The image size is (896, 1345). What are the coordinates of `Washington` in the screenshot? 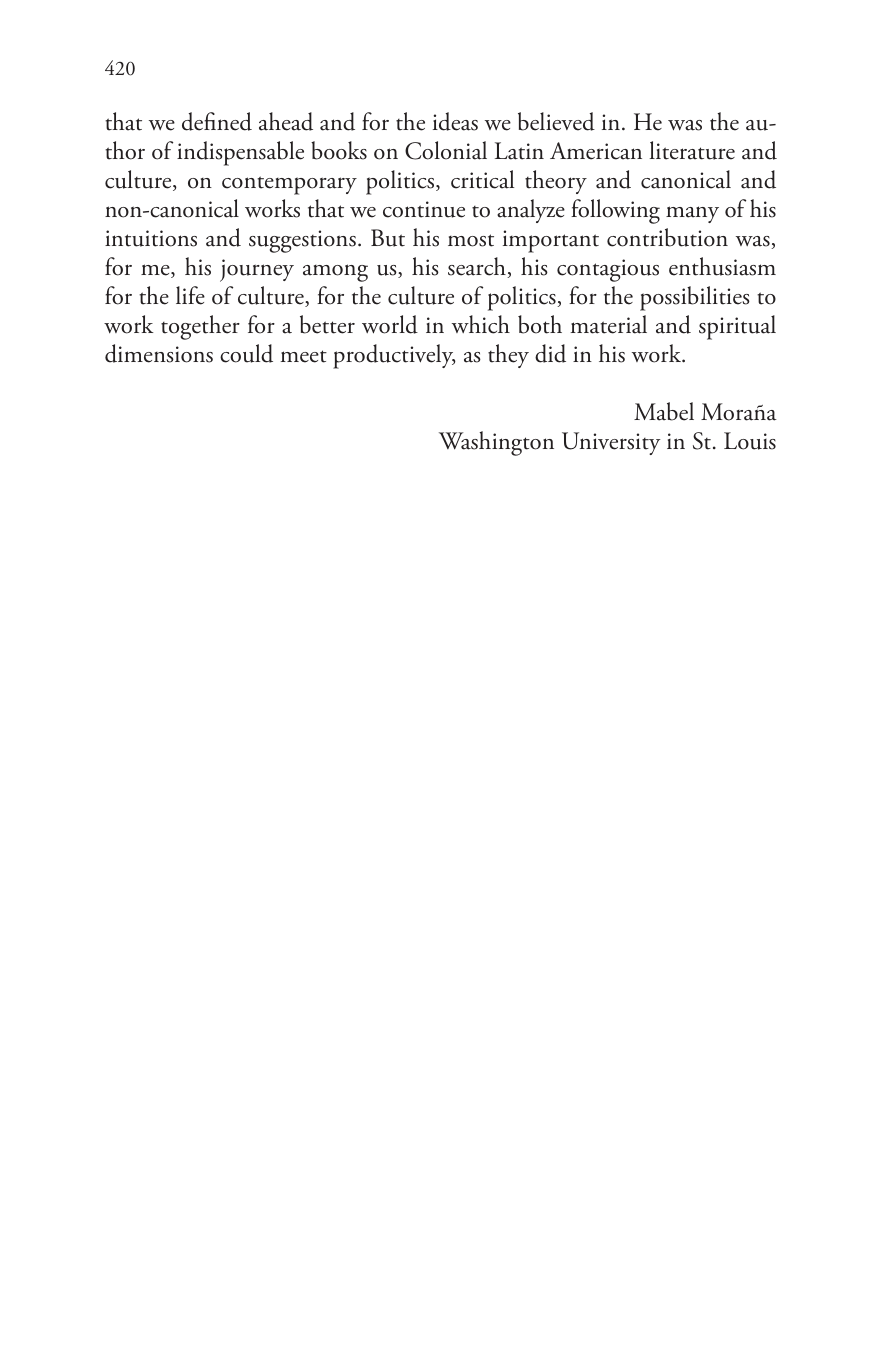 It's located at (496, 443).
